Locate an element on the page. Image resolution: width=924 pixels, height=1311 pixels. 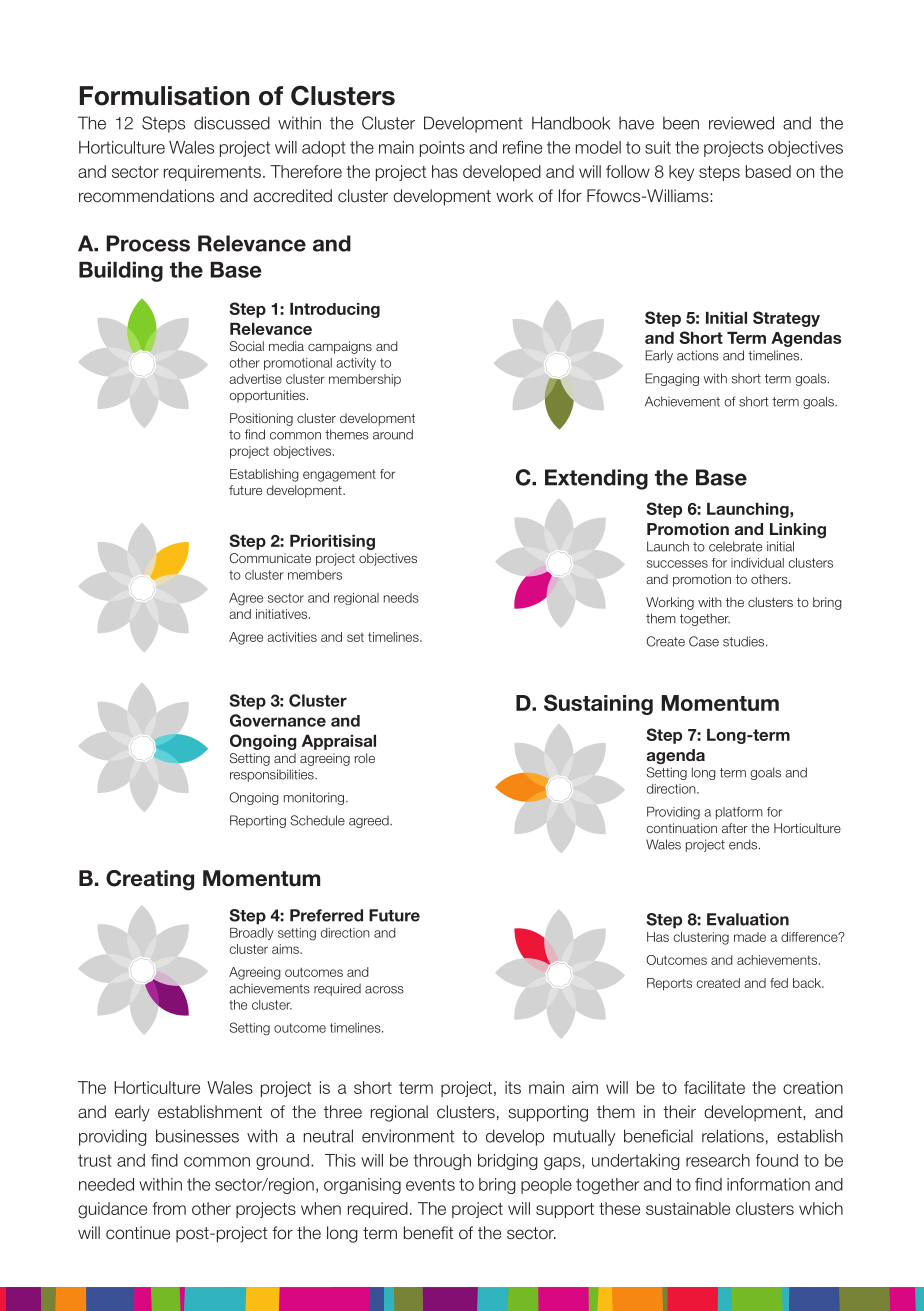
reviewed is located at coordinates (741, 123).
